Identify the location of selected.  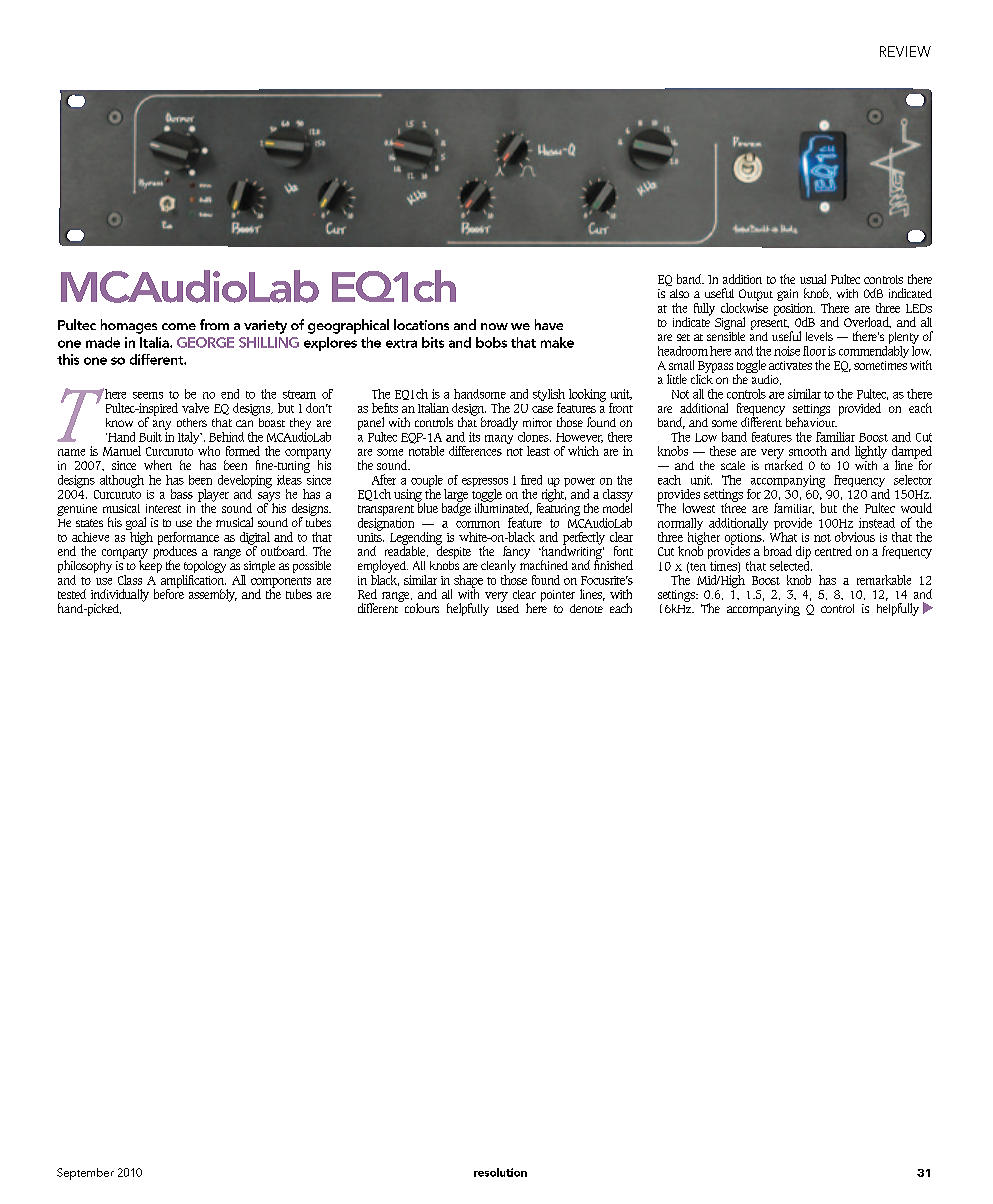
(791, 564).
